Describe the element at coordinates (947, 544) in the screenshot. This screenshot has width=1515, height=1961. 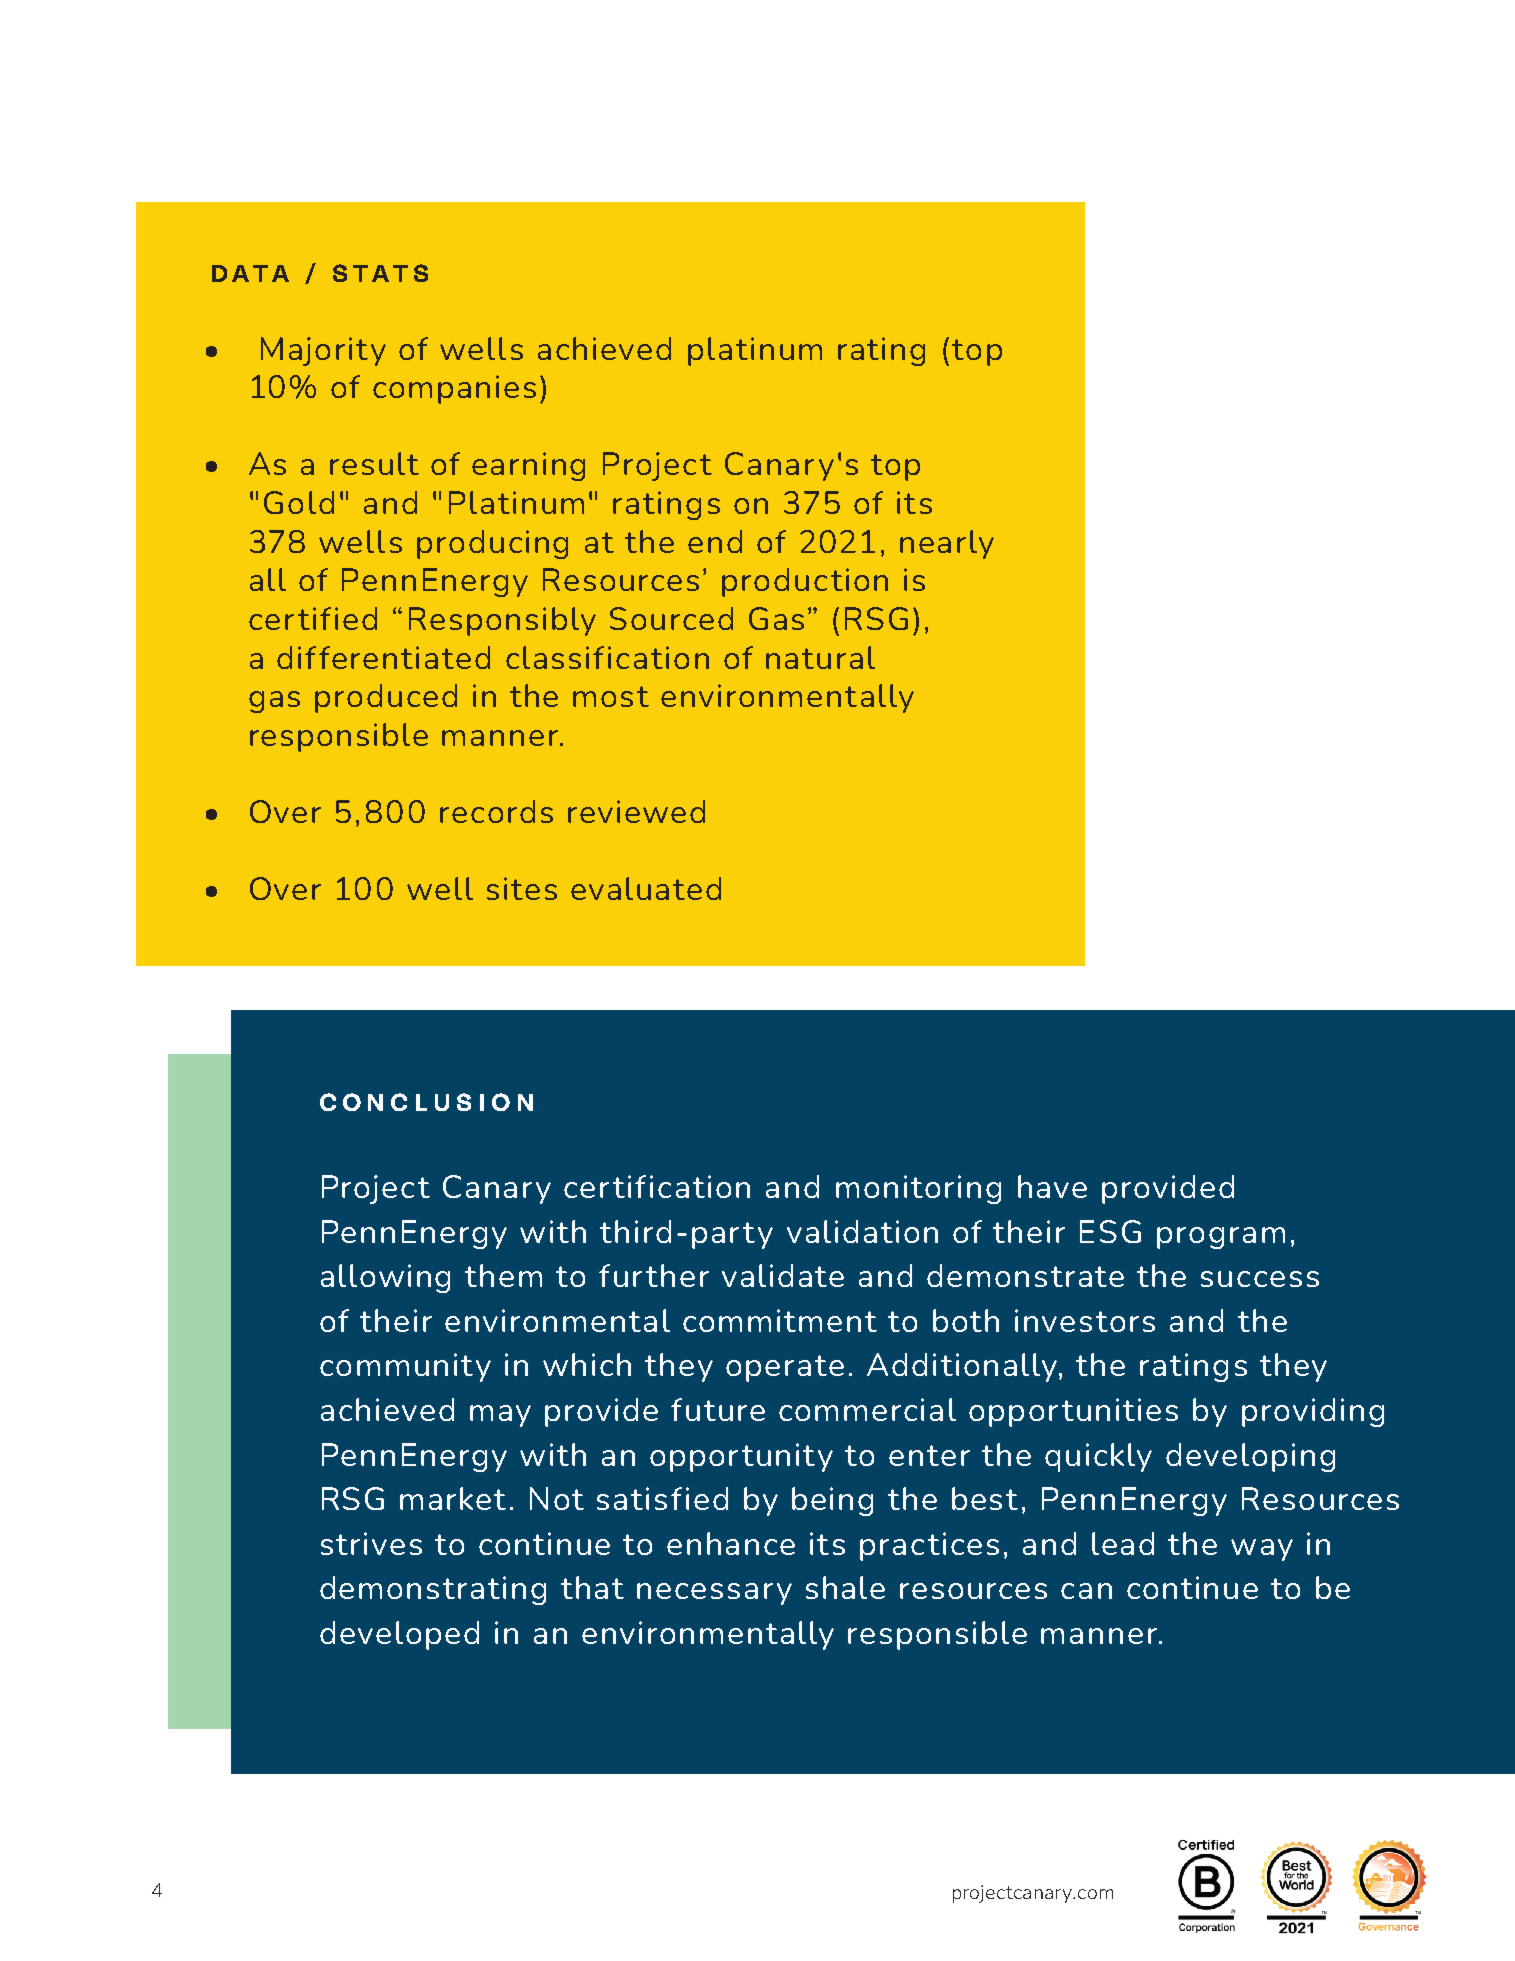
I see `nearly` at that location.
